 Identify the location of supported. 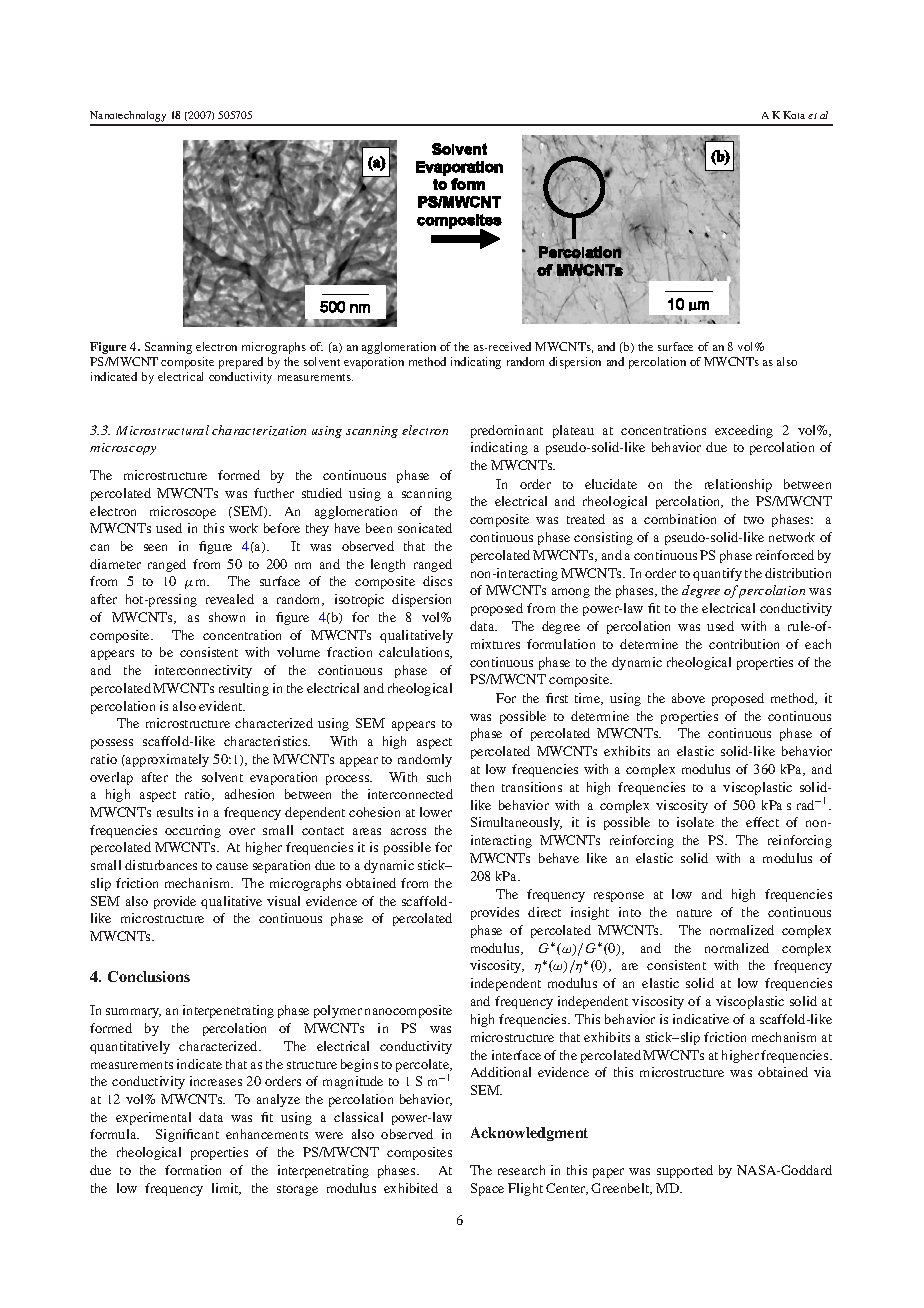
(685, 1171).
